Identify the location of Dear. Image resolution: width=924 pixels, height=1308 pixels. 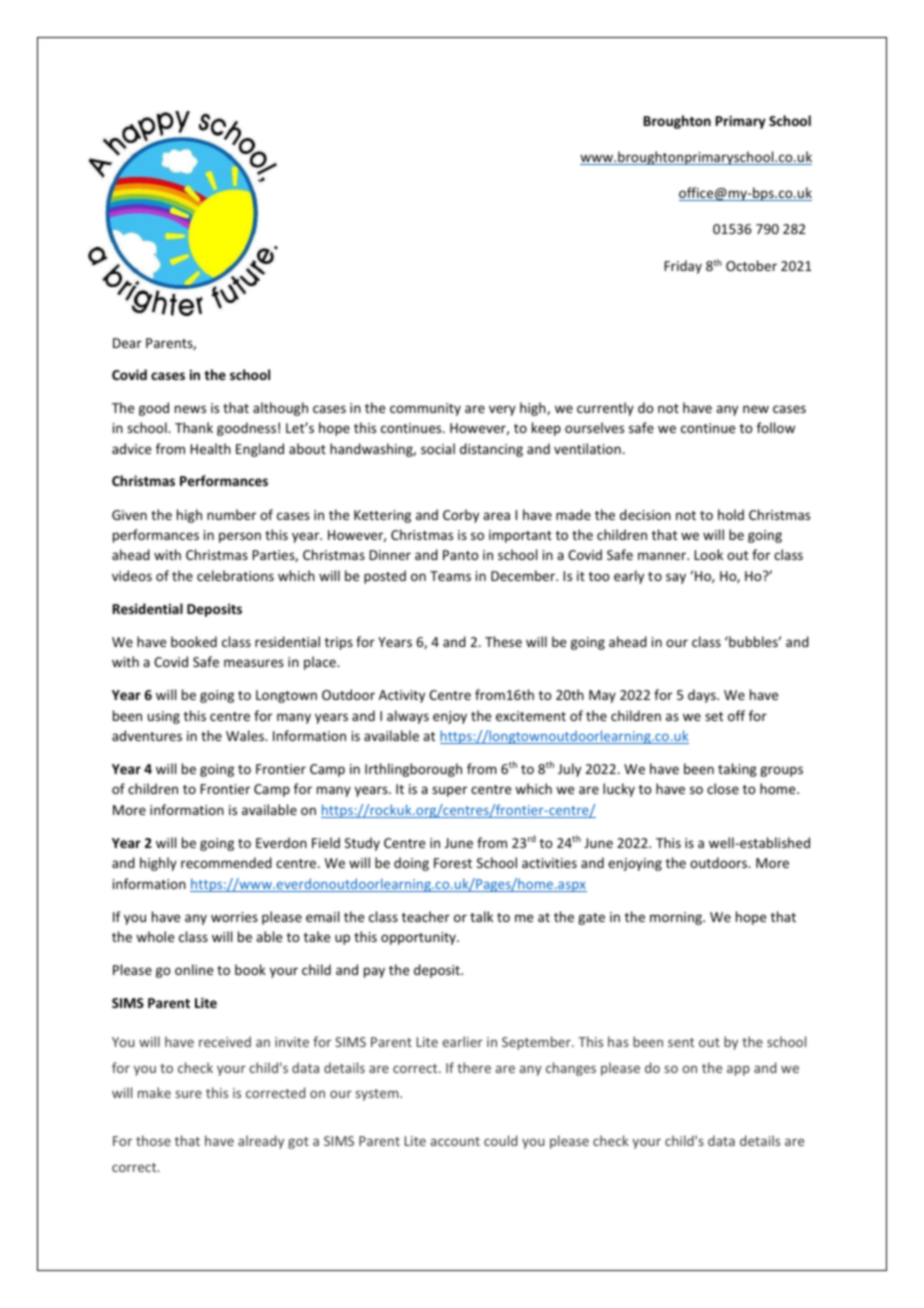
(127, 343).
